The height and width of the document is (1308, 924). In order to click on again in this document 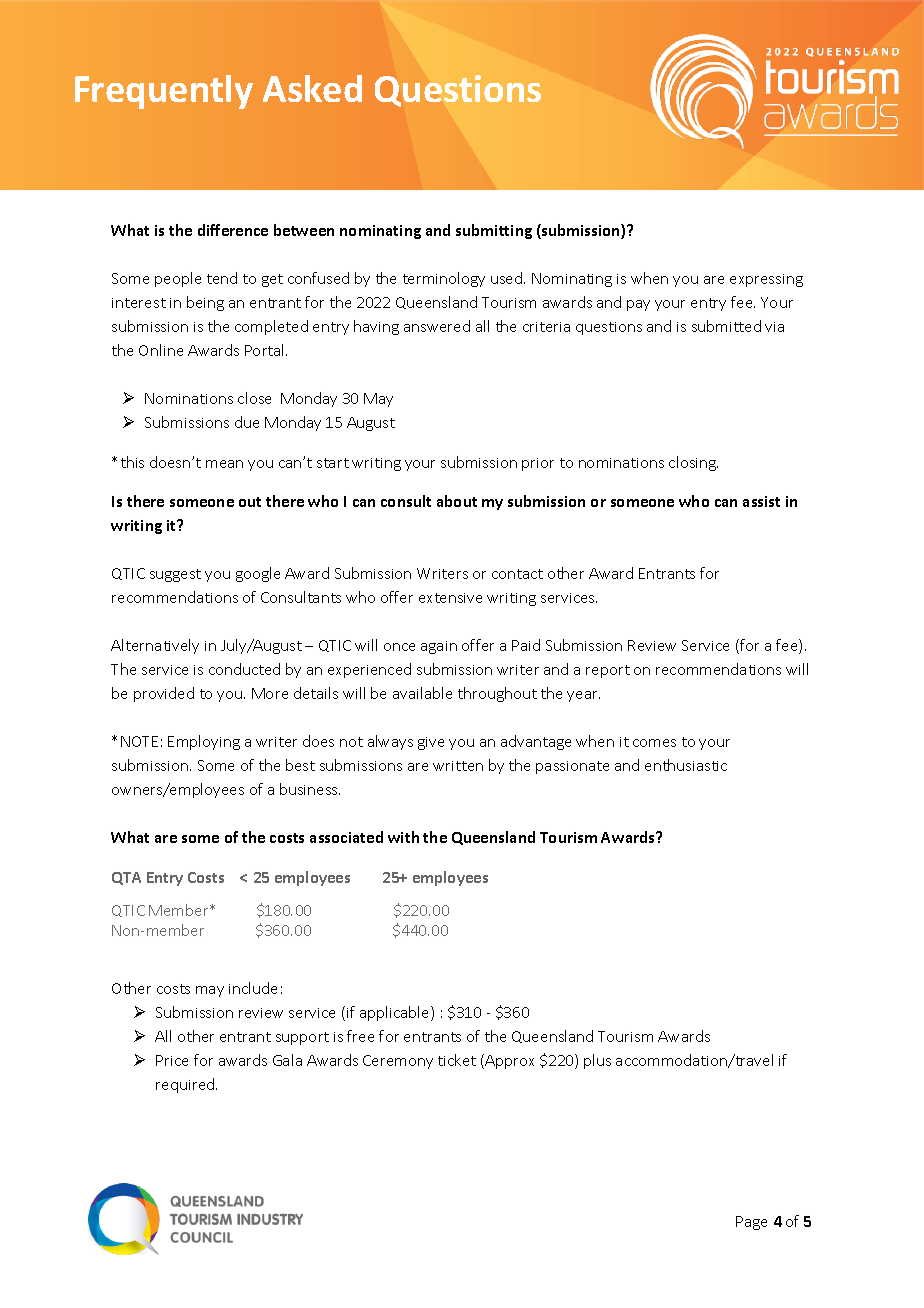, I will do `click(439, 647)`.
